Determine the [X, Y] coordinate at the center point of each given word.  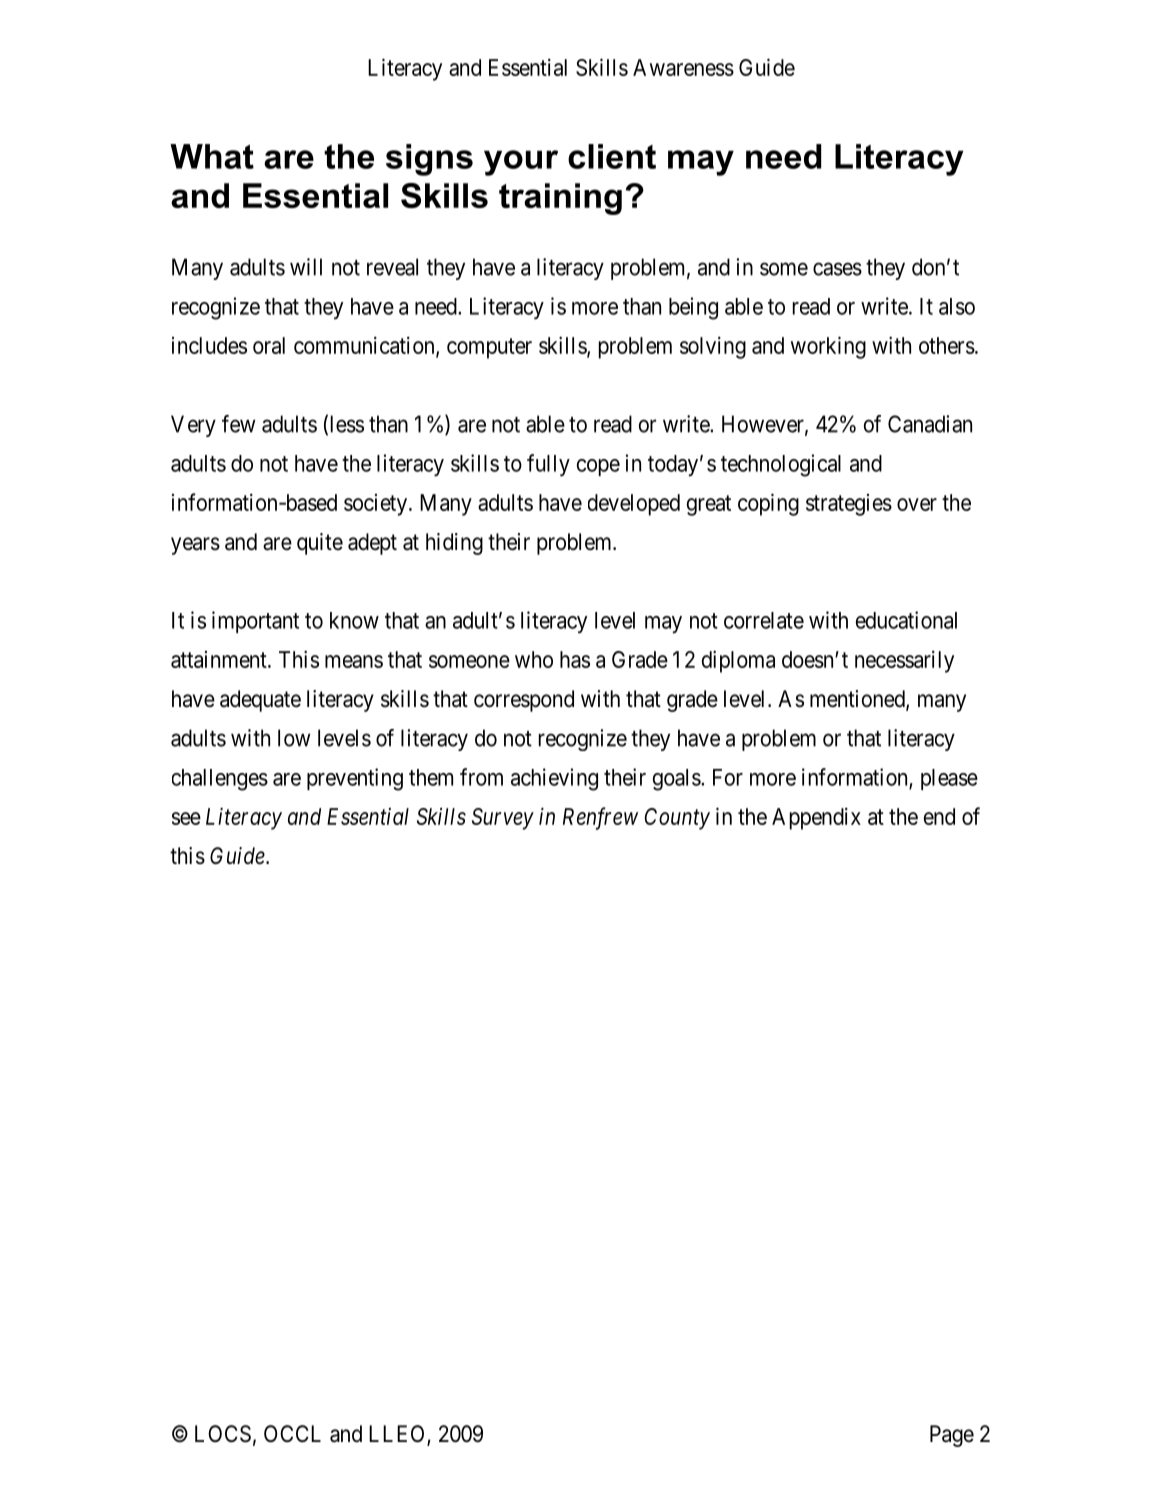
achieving [554, 779]
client [612, 156]
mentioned [858, 700]
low [294, 738]
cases [837, 269]
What [212, 156]
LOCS [223, 1434]
